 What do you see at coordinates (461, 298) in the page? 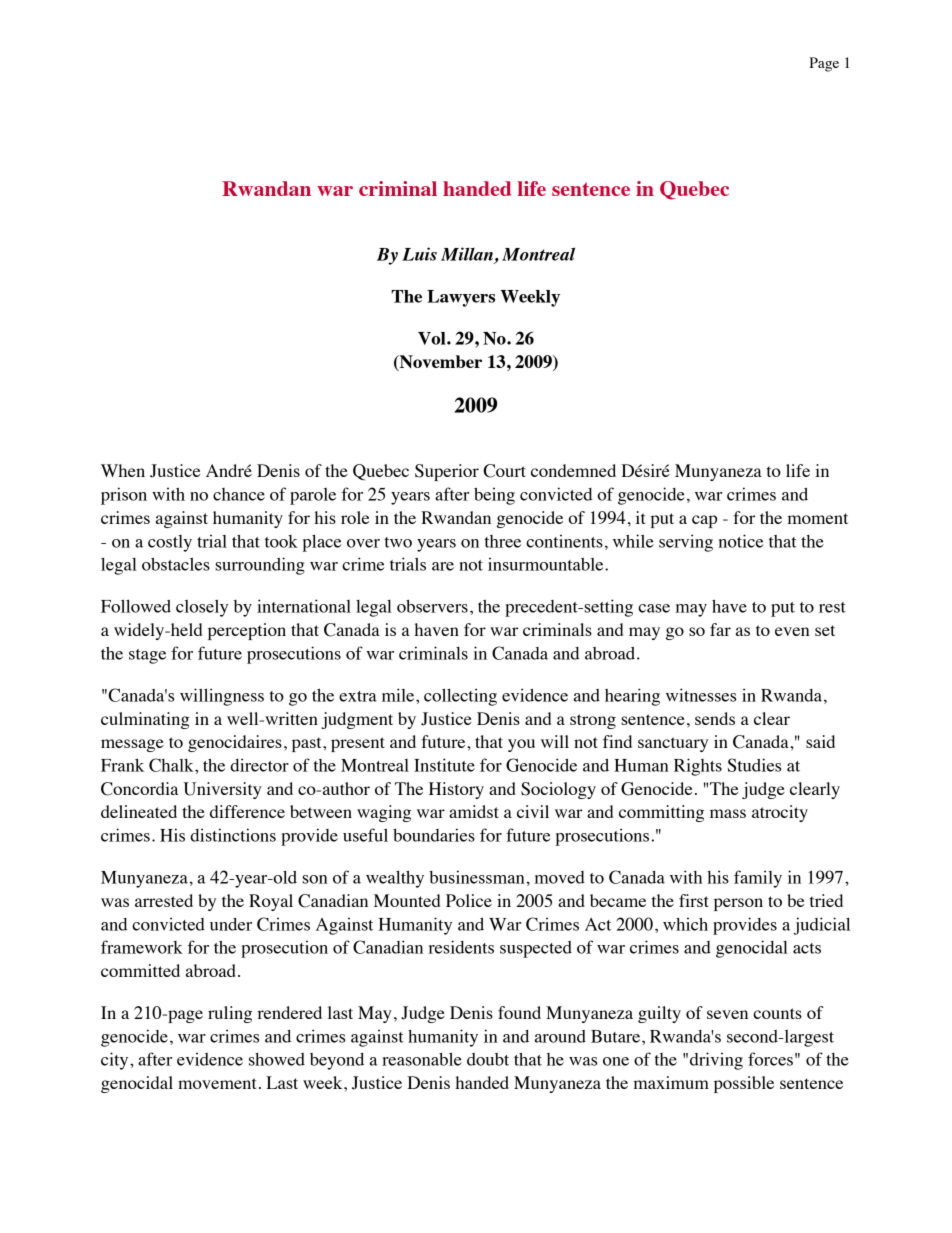
I see `Lawyers` at bounding box center [461, 298].
